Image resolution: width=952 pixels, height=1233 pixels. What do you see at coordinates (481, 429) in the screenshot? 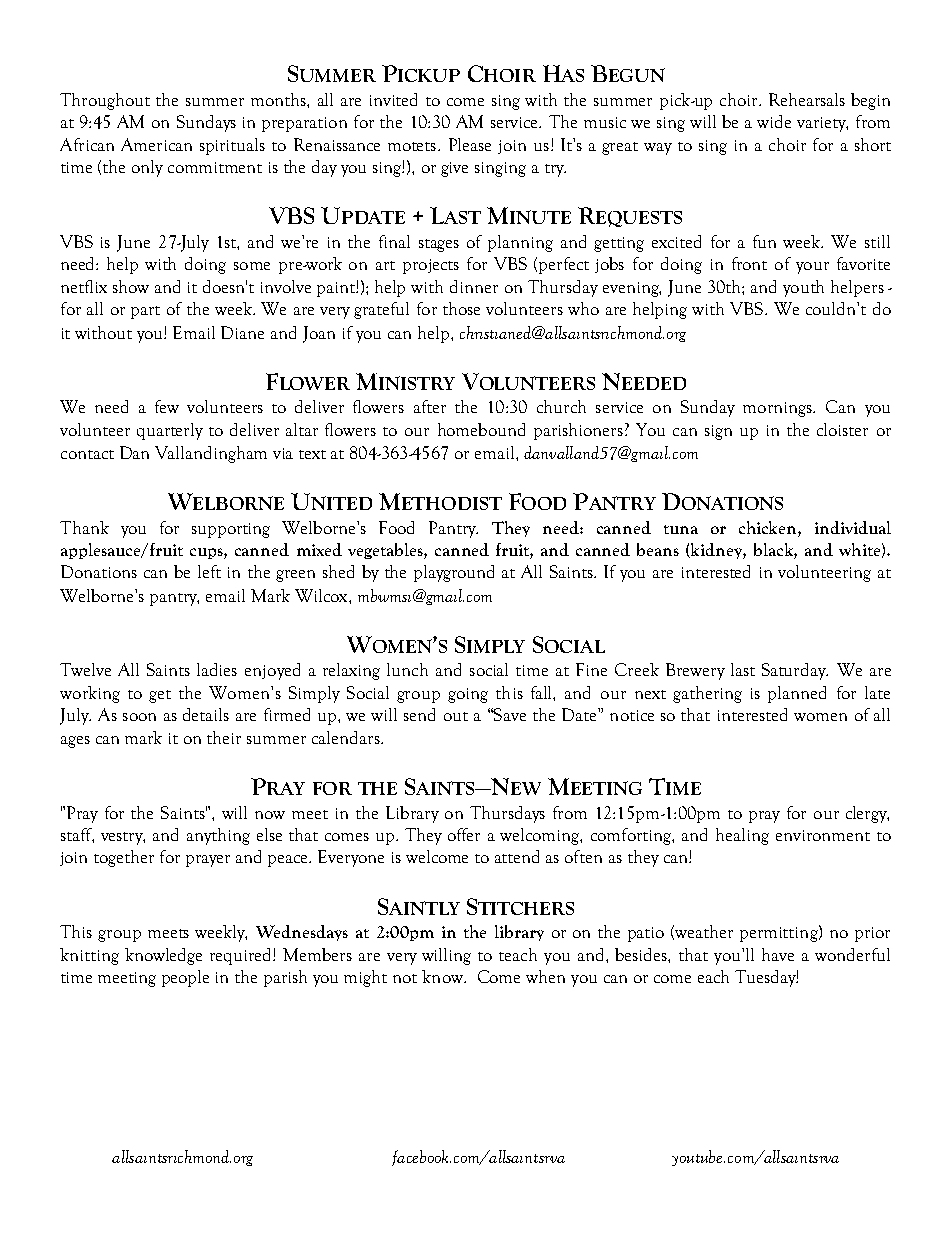
I see `homebound` at bounding box center [481, 429].
